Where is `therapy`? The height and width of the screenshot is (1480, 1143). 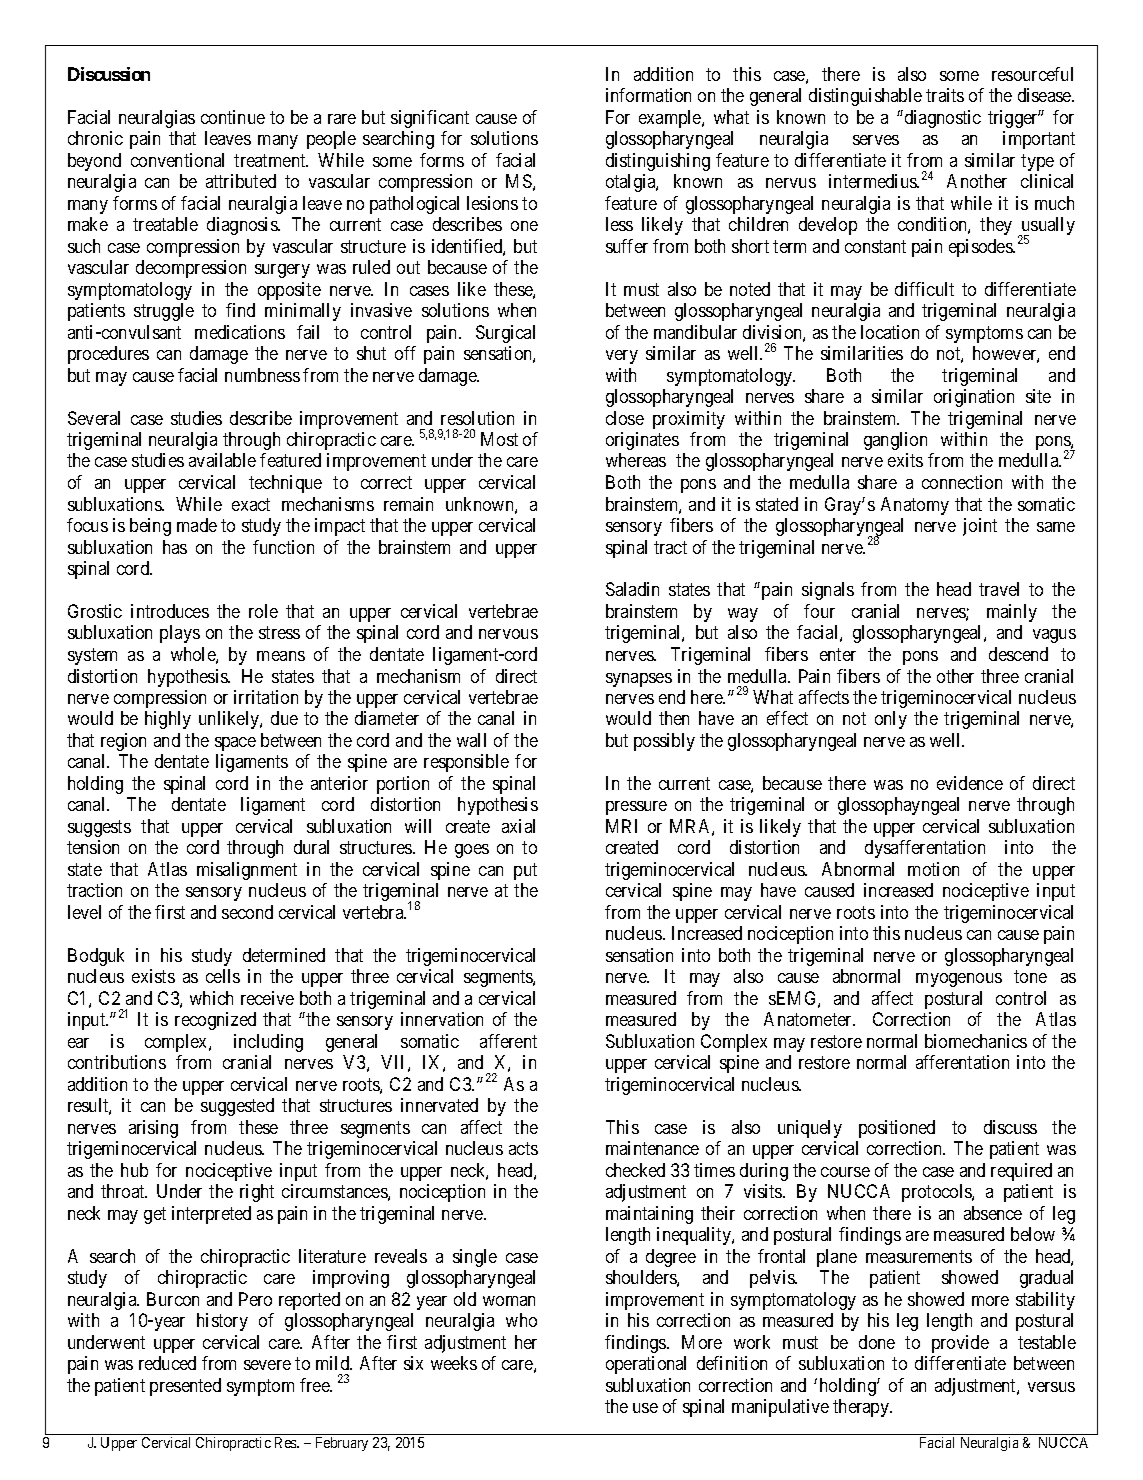
therapy is located at coordinates (862, 1408).
